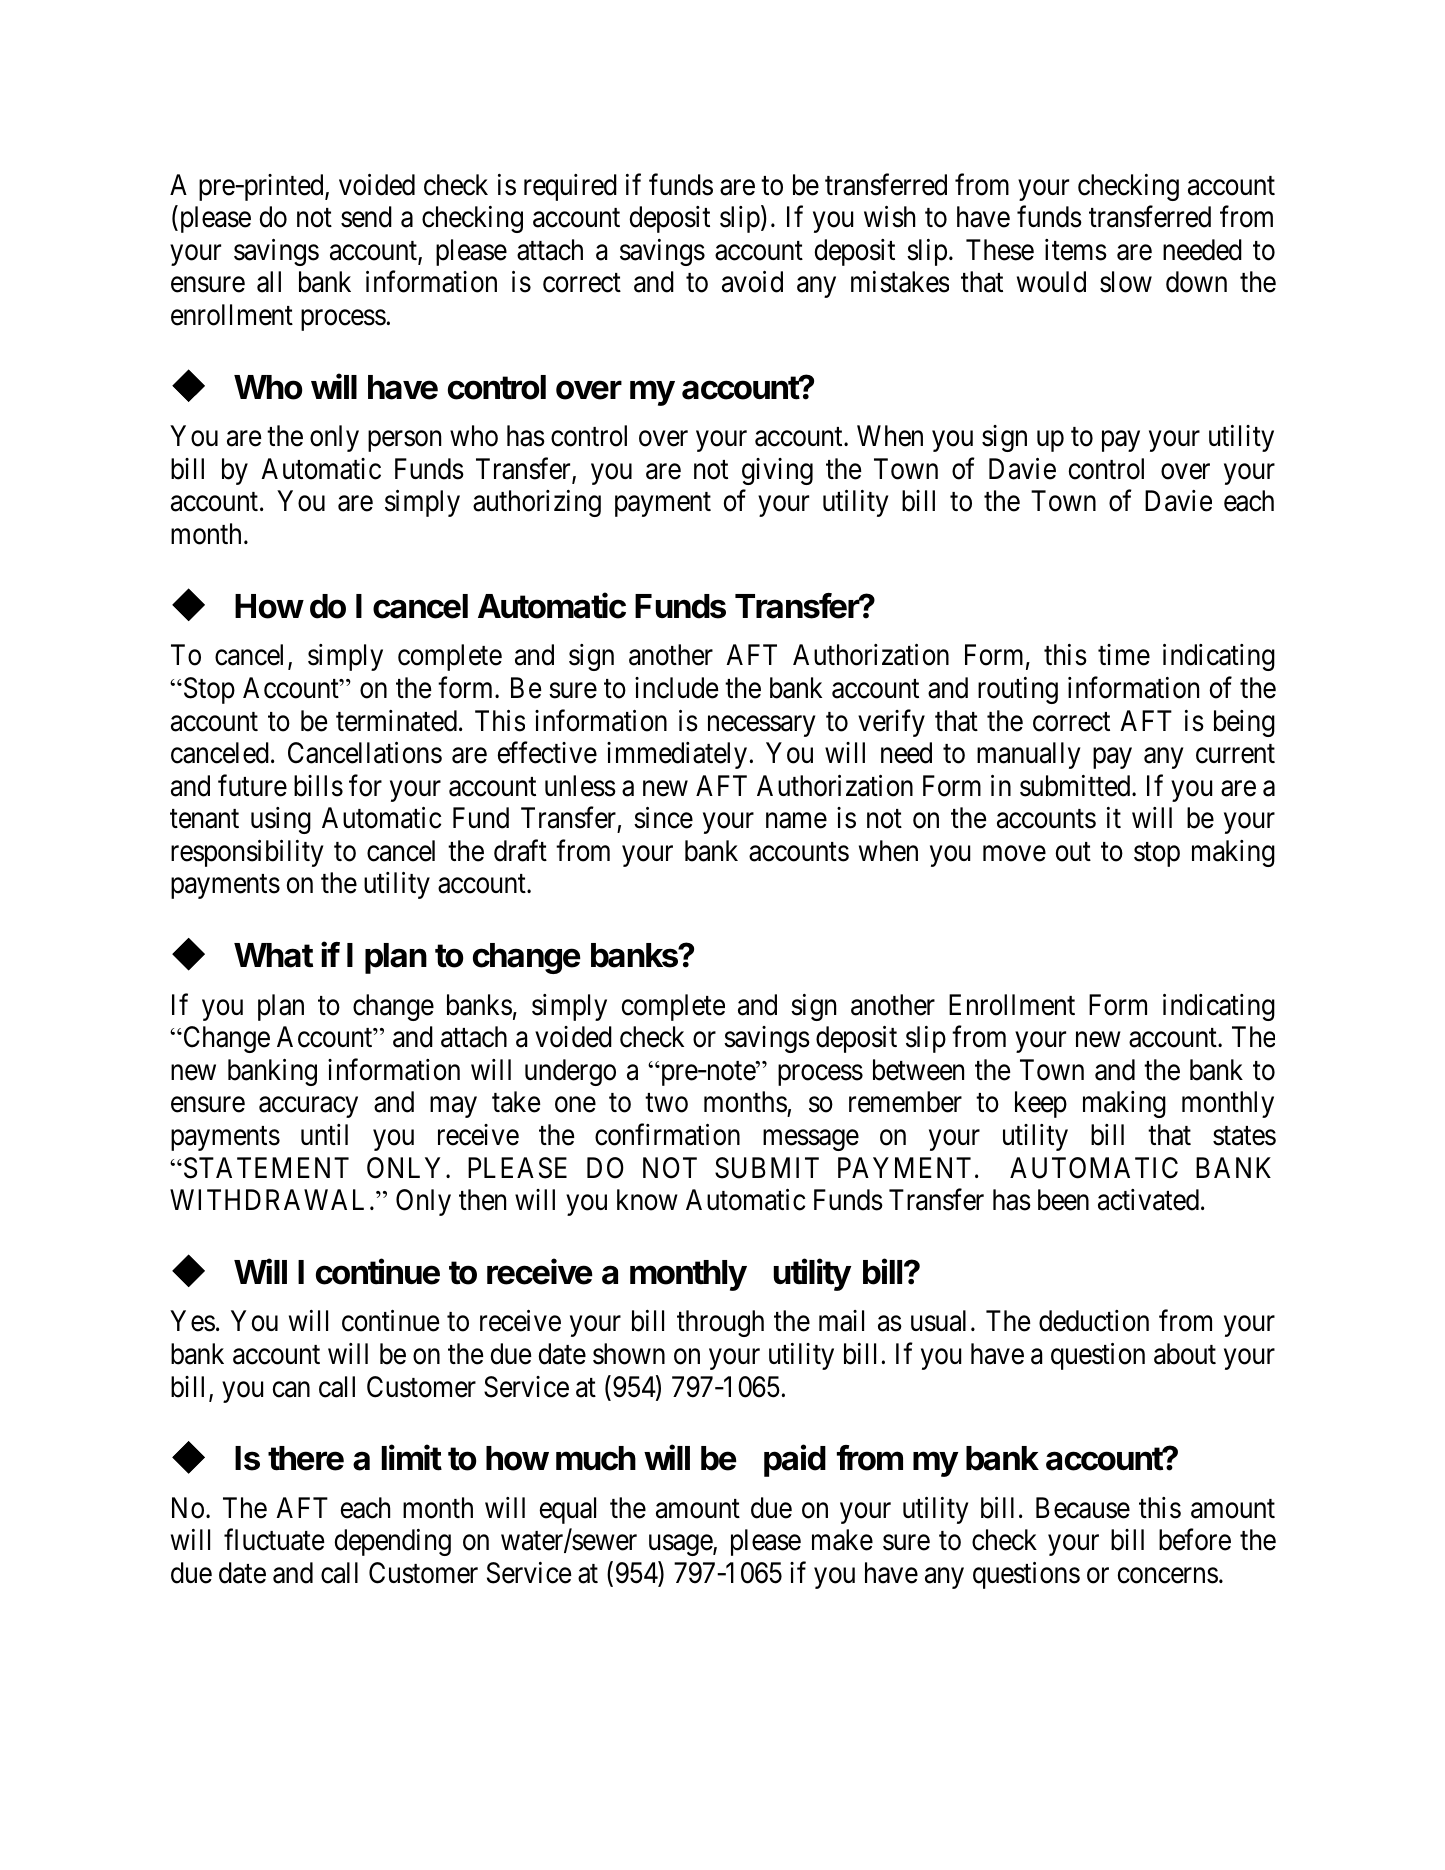  What do you see at coordinates (842, 1540) in the screenshot?
I see `make` at bounding box center [842, 1540].
